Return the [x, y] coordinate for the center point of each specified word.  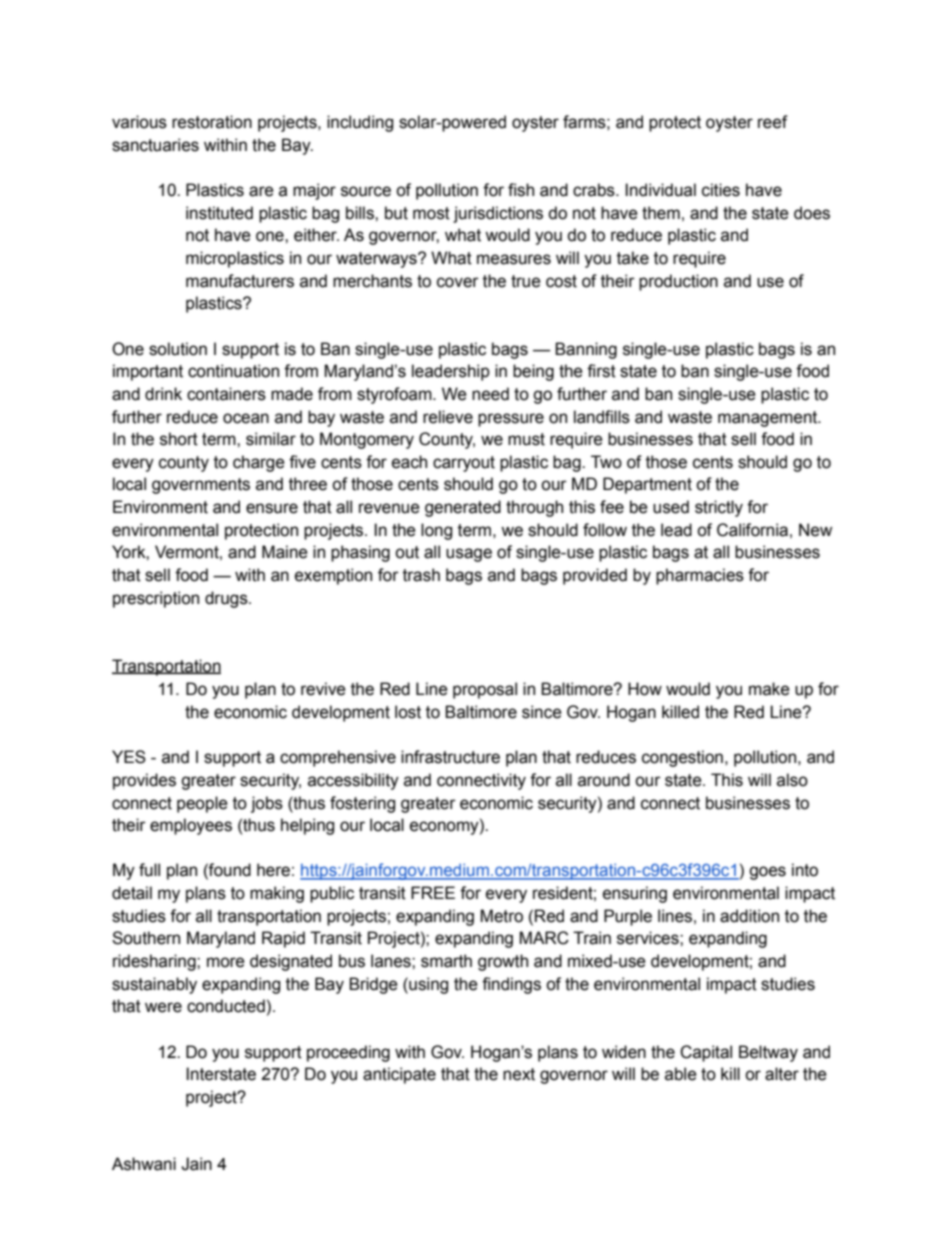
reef [773, 122]
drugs [227, 599]
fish [521, 190]
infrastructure [450, 757]
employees [191, 826]
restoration [212, 122]
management [769, 419]
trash [421, 575]
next [519, 1074]
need [490, 394]
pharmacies [700, 576]
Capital [706, 1053]
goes [767, 873]
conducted [226, 1006]
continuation [233, 371]
